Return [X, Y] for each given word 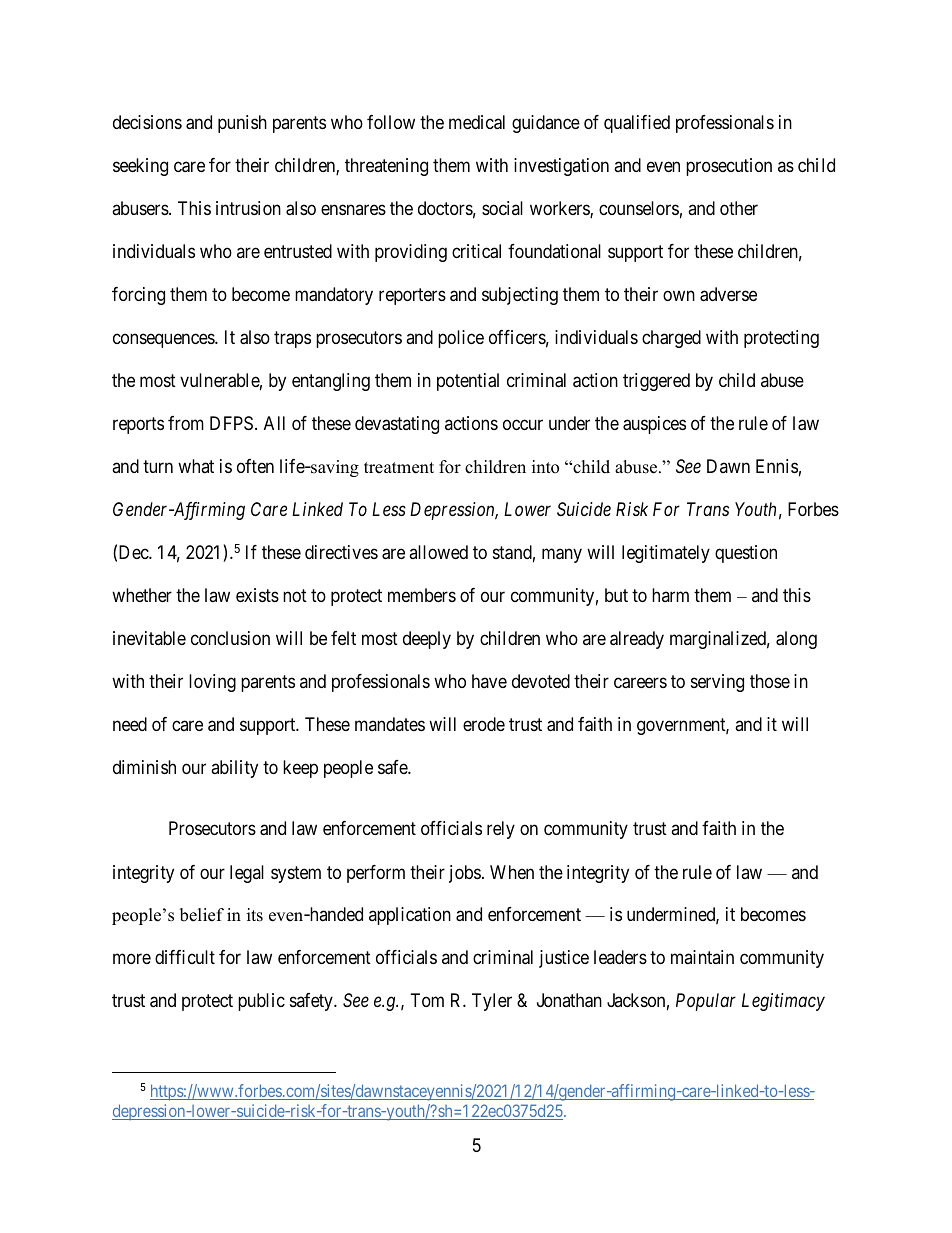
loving [212, 683]
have [489, 681]
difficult [185, 957]
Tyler [492, 1002]
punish [242, 124]
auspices [654, 425]
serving [717, 683]
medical [477, 122]
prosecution [729, 167]
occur [523, 425]
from [186, 423]
